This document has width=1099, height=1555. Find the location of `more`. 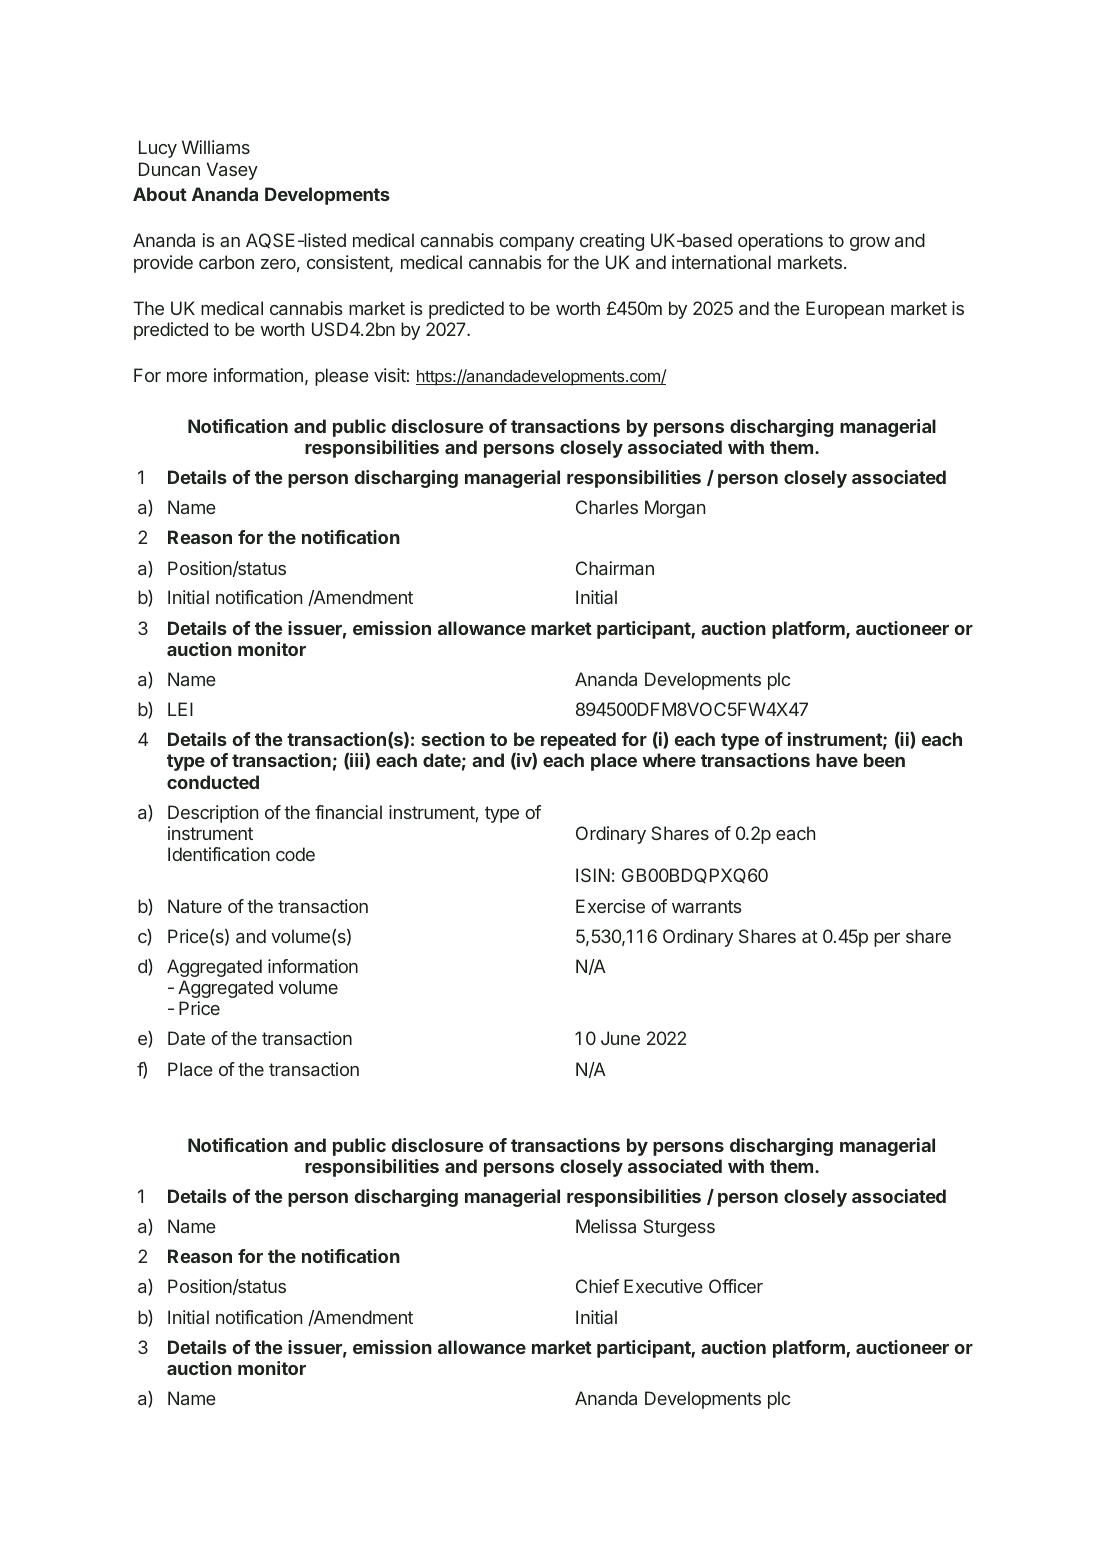

more is located at coordinates (187, 377).
